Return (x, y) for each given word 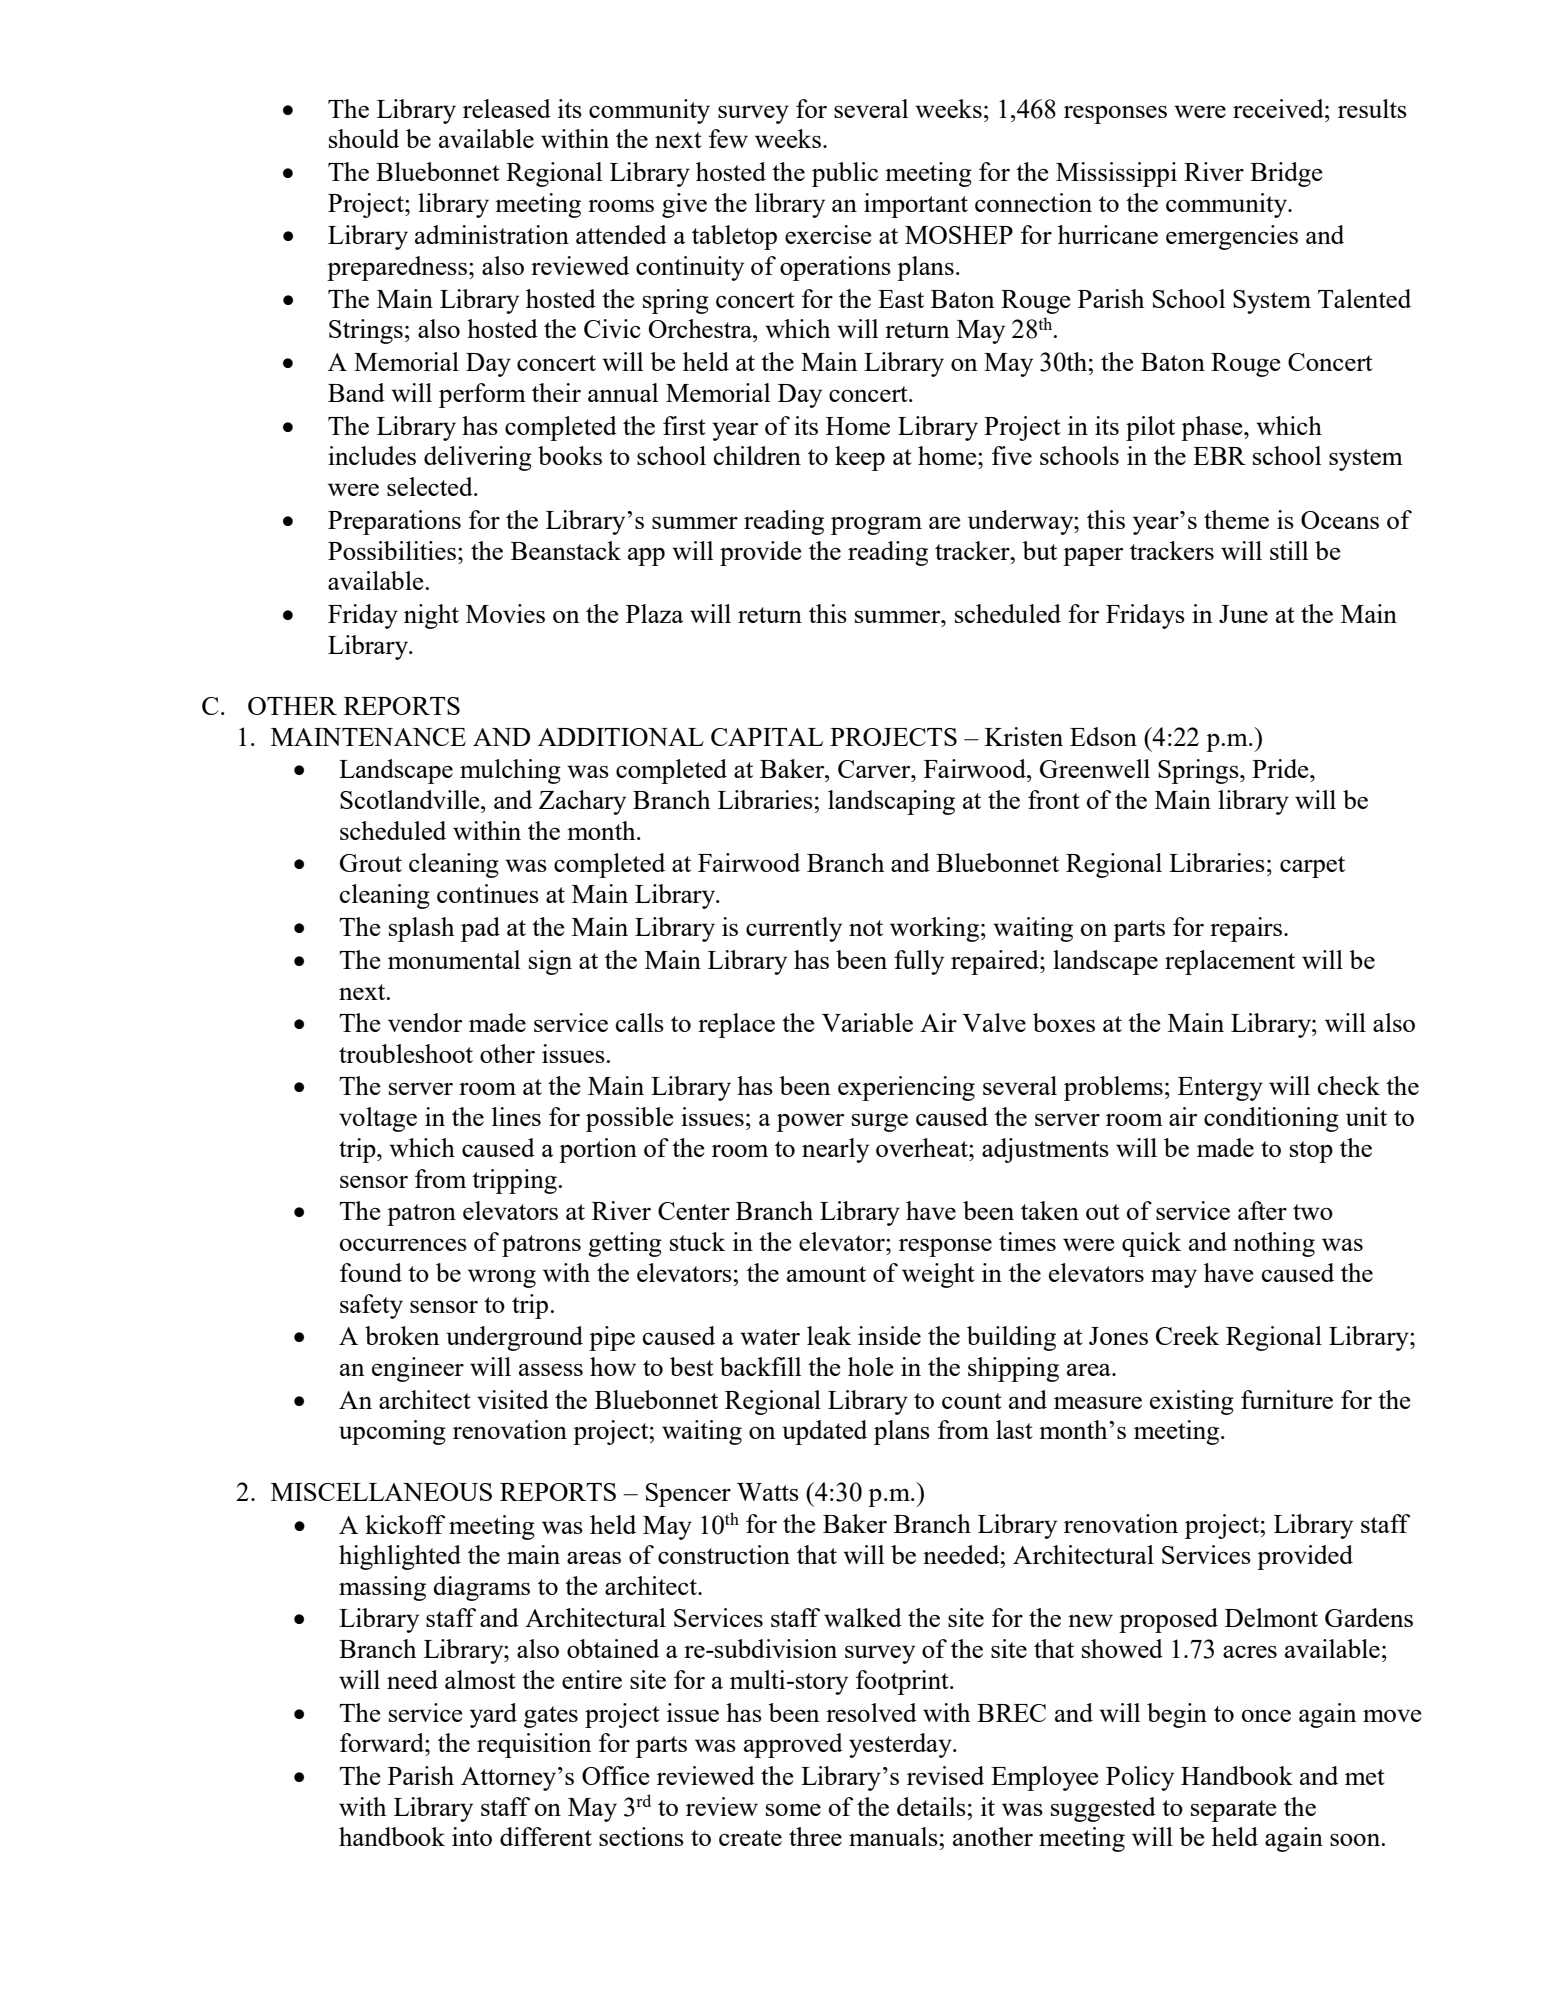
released (507, 108)
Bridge (1286, 174)
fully (919, 962)
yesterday (901, 1745)
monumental (454, 959)
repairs (1246, 929)
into (472, 1836)
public (845, 174)
